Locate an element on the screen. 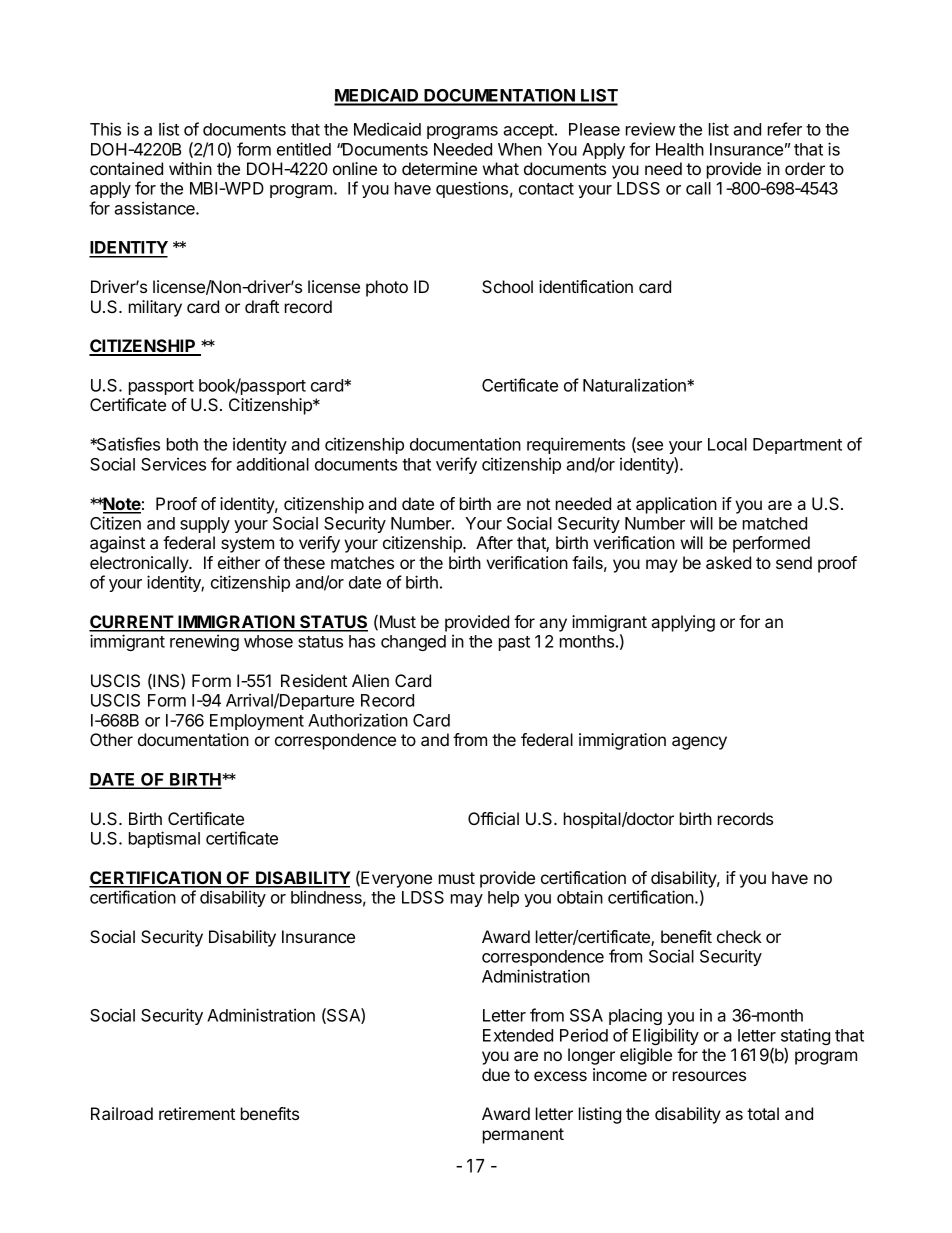  asked is located at coordinates (728, 562).
